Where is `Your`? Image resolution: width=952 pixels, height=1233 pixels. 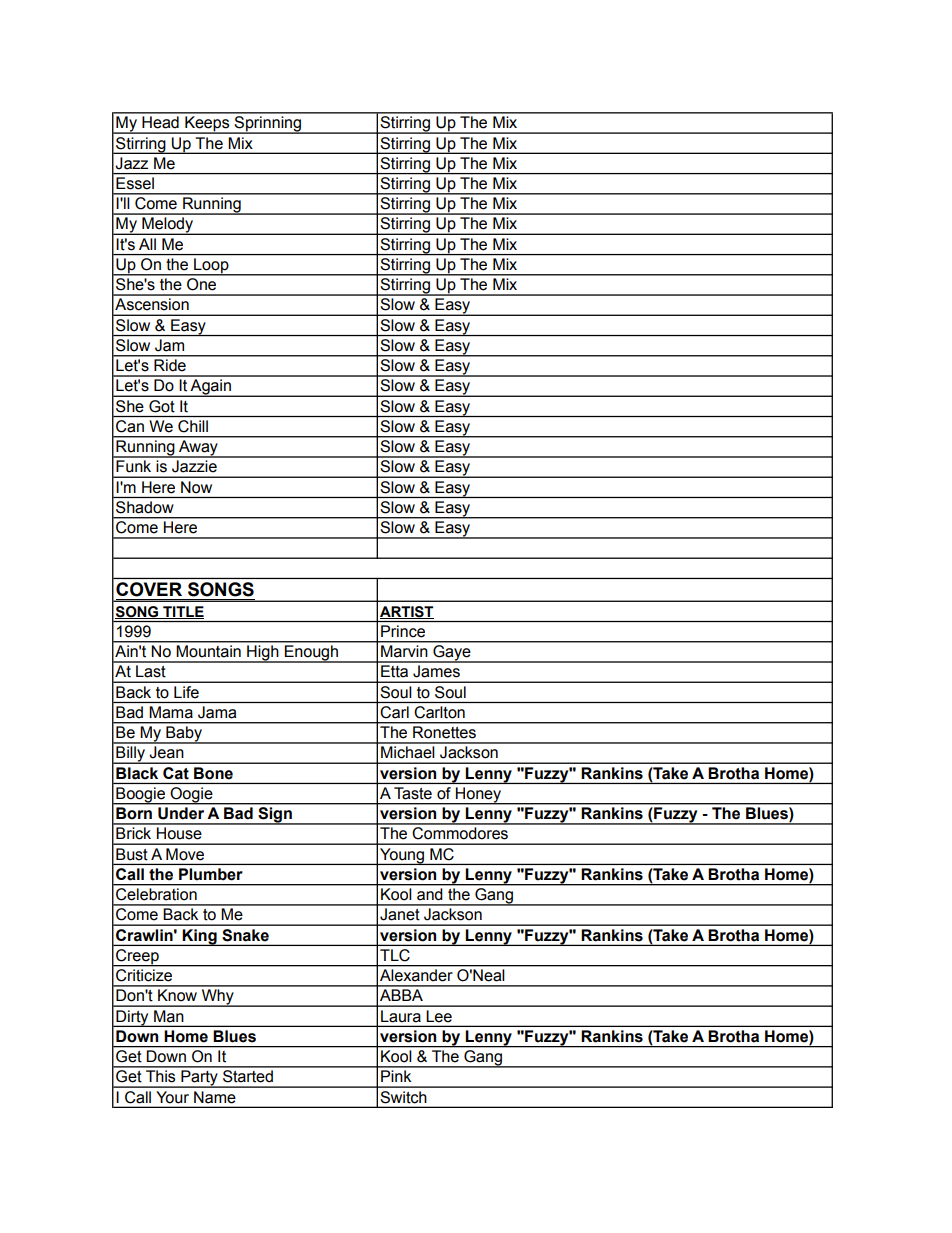 Your is located at coordinates (173, 1097).
